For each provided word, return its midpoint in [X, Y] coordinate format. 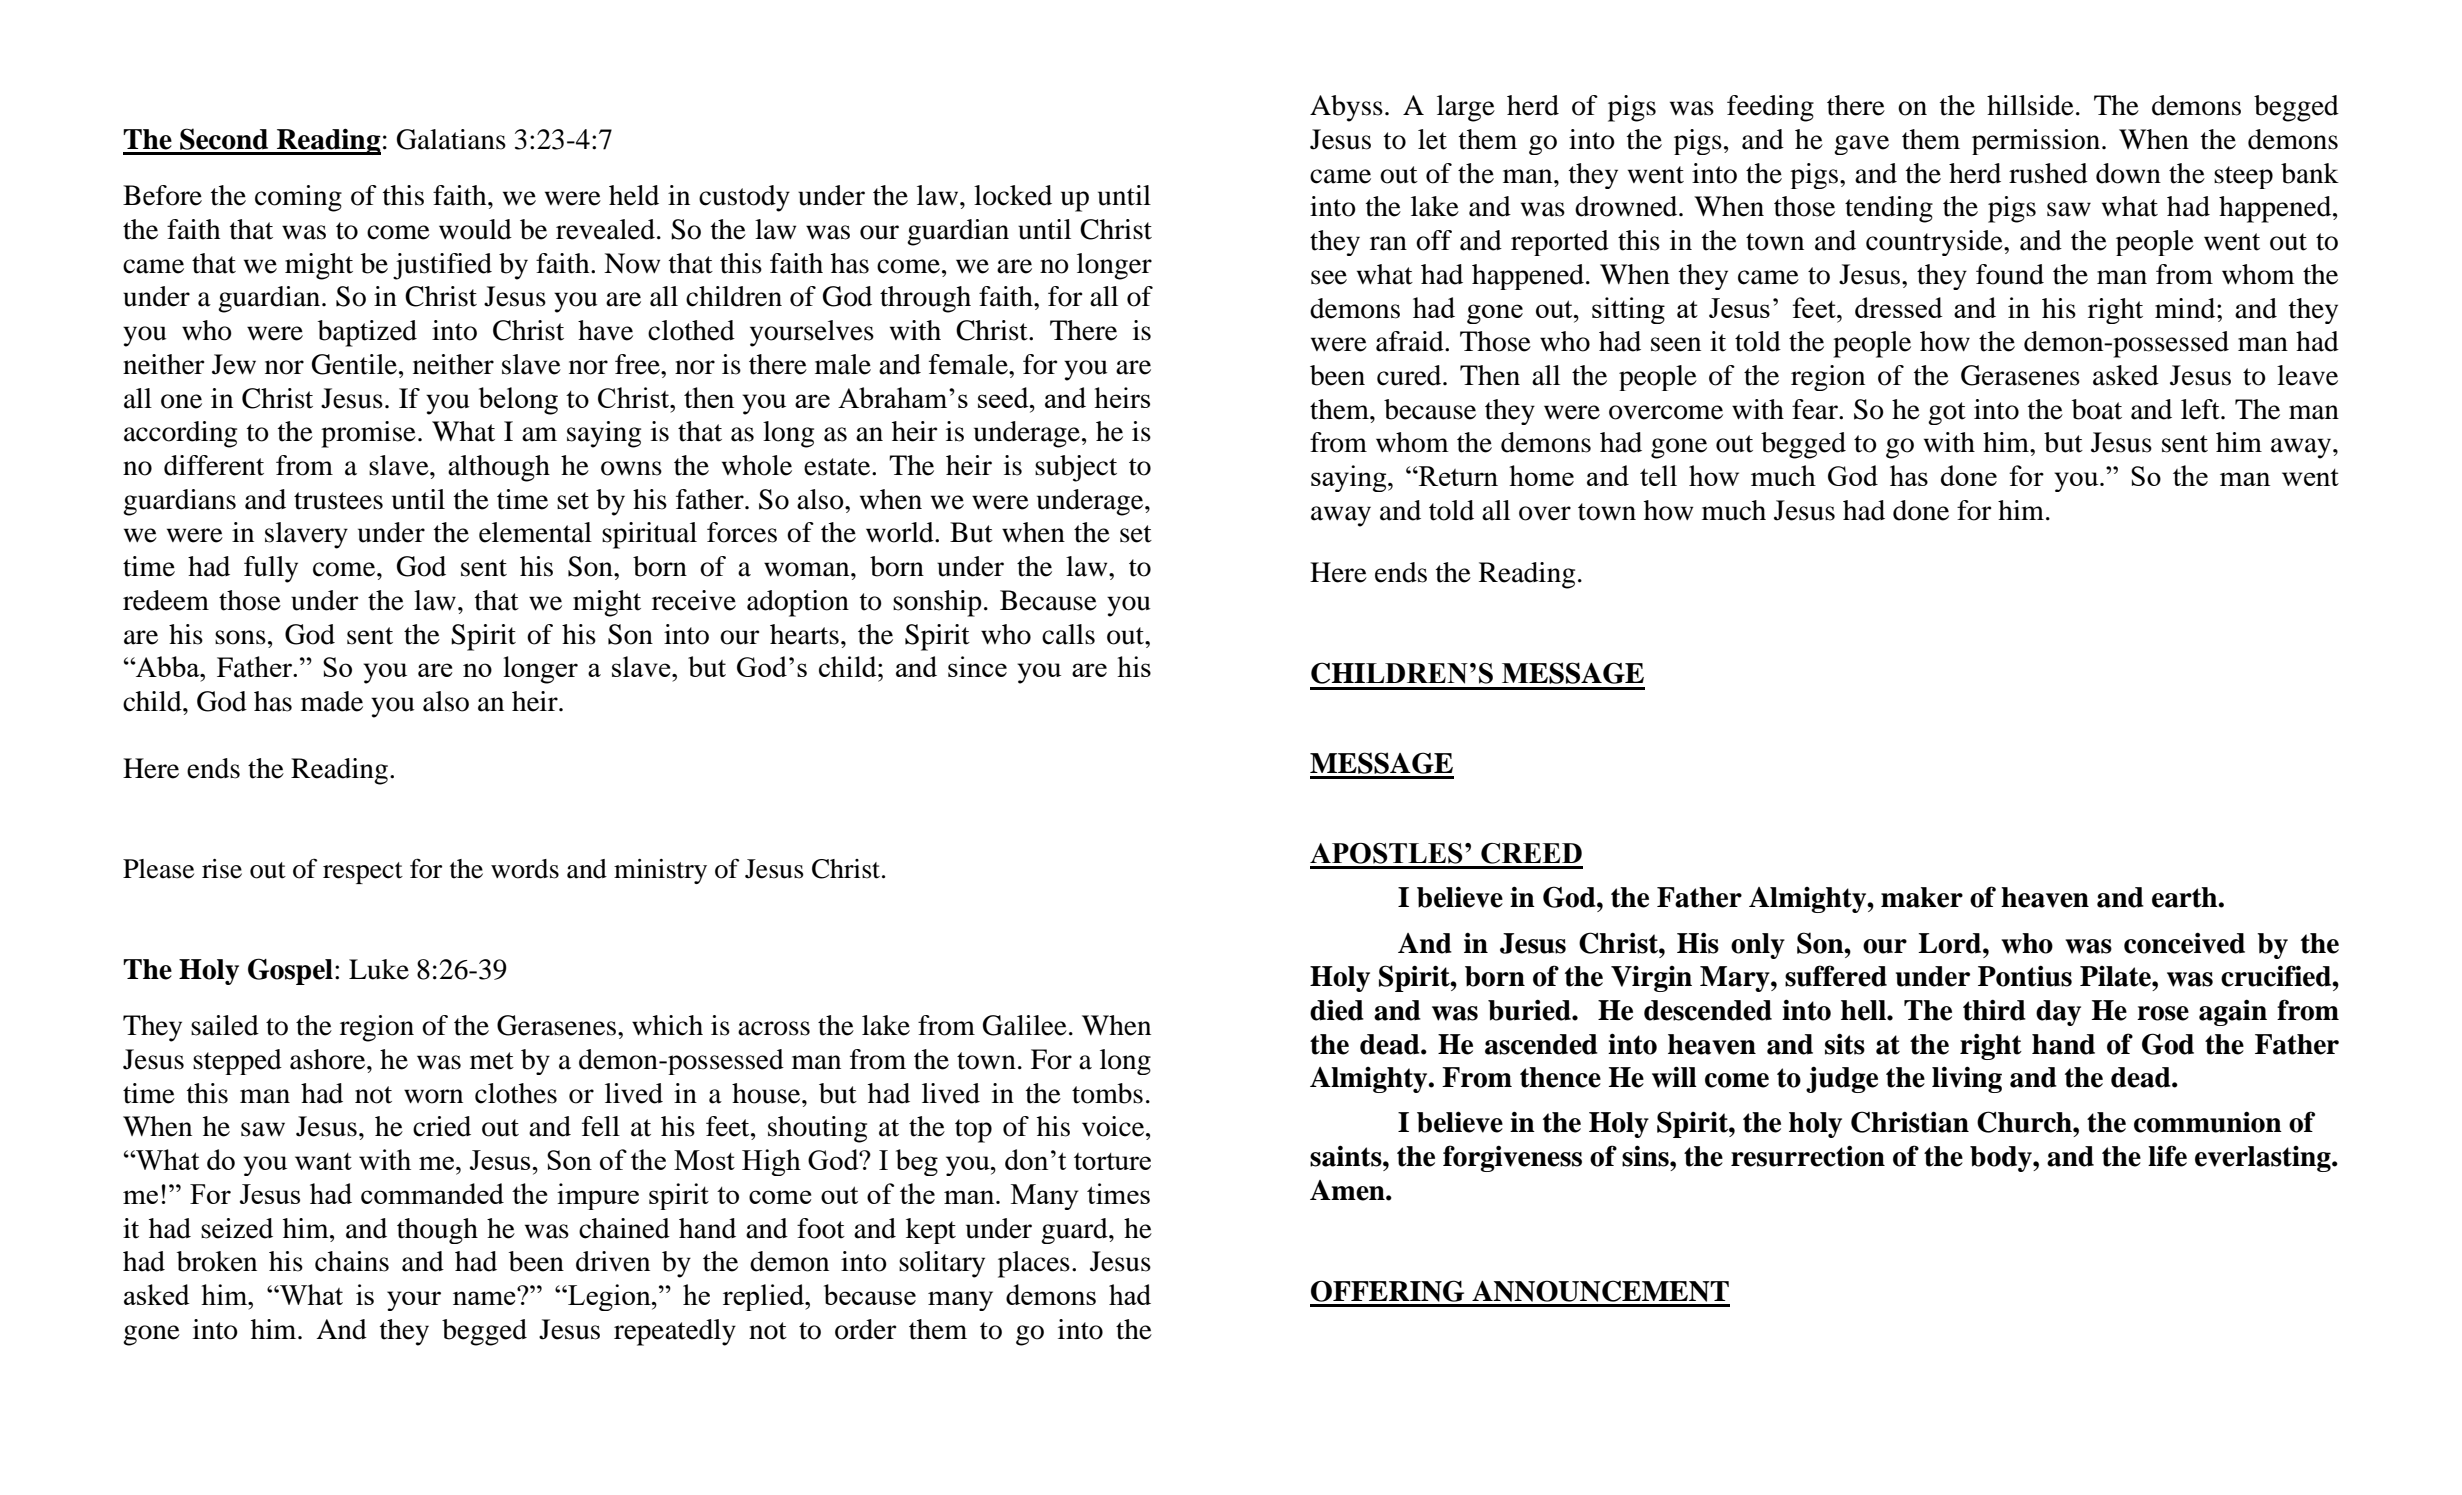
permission [2036, 142]
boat [2097, 409]
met [492, 1061]
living [1967, 1079]
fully [271, 569]
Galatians [451, 139]
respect [363, 873]
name [485, 1297]
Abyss [1346, 108]
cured [1410, 375]
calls [1068, 634]
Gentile [354, 364]
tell [1658, 475]
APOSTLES [1386, 853]
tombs [1107, 1093]
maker [1922, 897]
